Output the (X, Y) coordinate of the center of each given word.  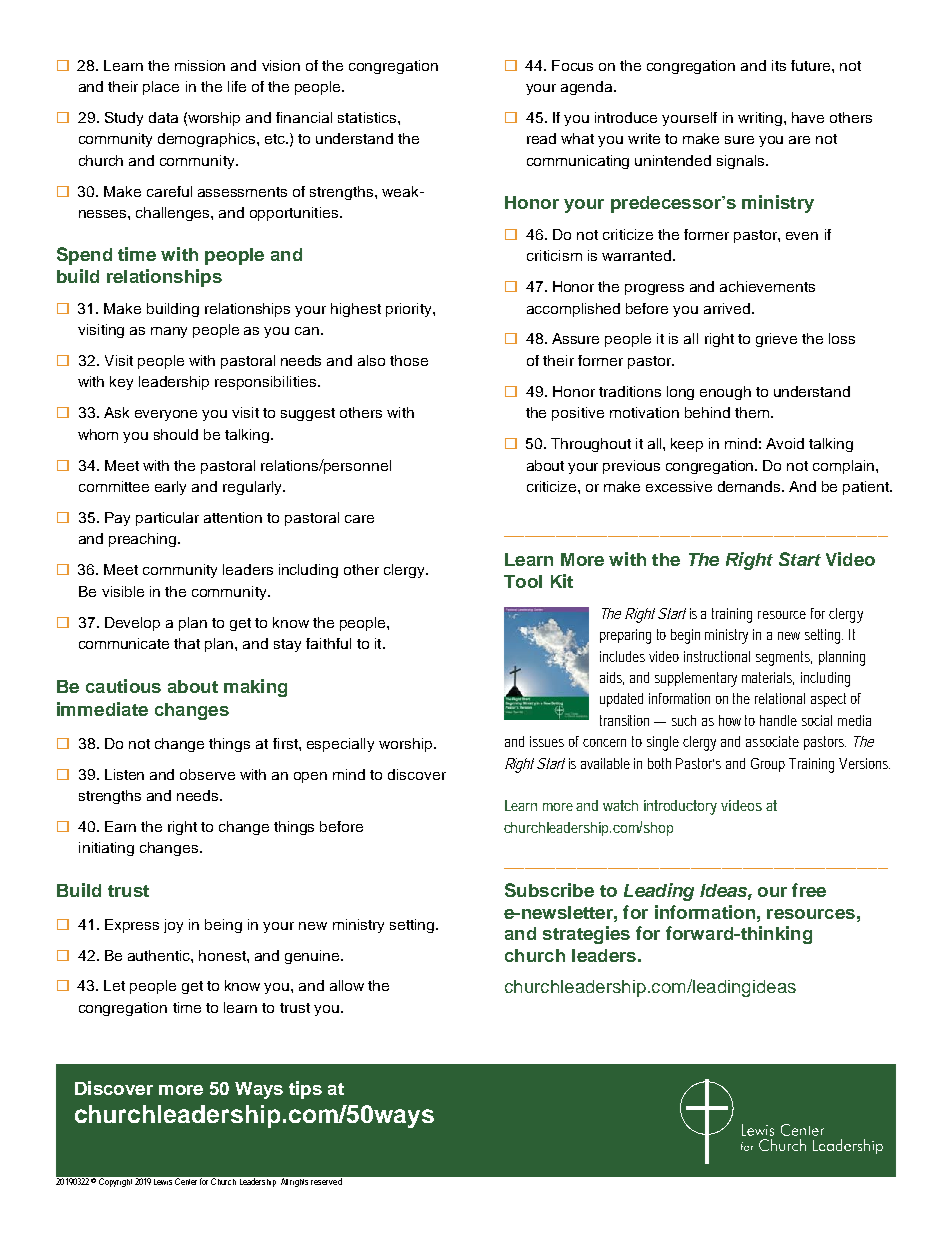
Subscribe (549, 890)
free (809, 890)
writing (761, 119)
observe (207, 774)
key (121, 383)
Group (770, 765)
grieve (776, 340)
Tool (523, 581)
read (541, 138)
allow (347, 985)
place (161, 88)
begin (689, 636)
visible (123, 591)
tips (305, 1090)
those (409, 360)
